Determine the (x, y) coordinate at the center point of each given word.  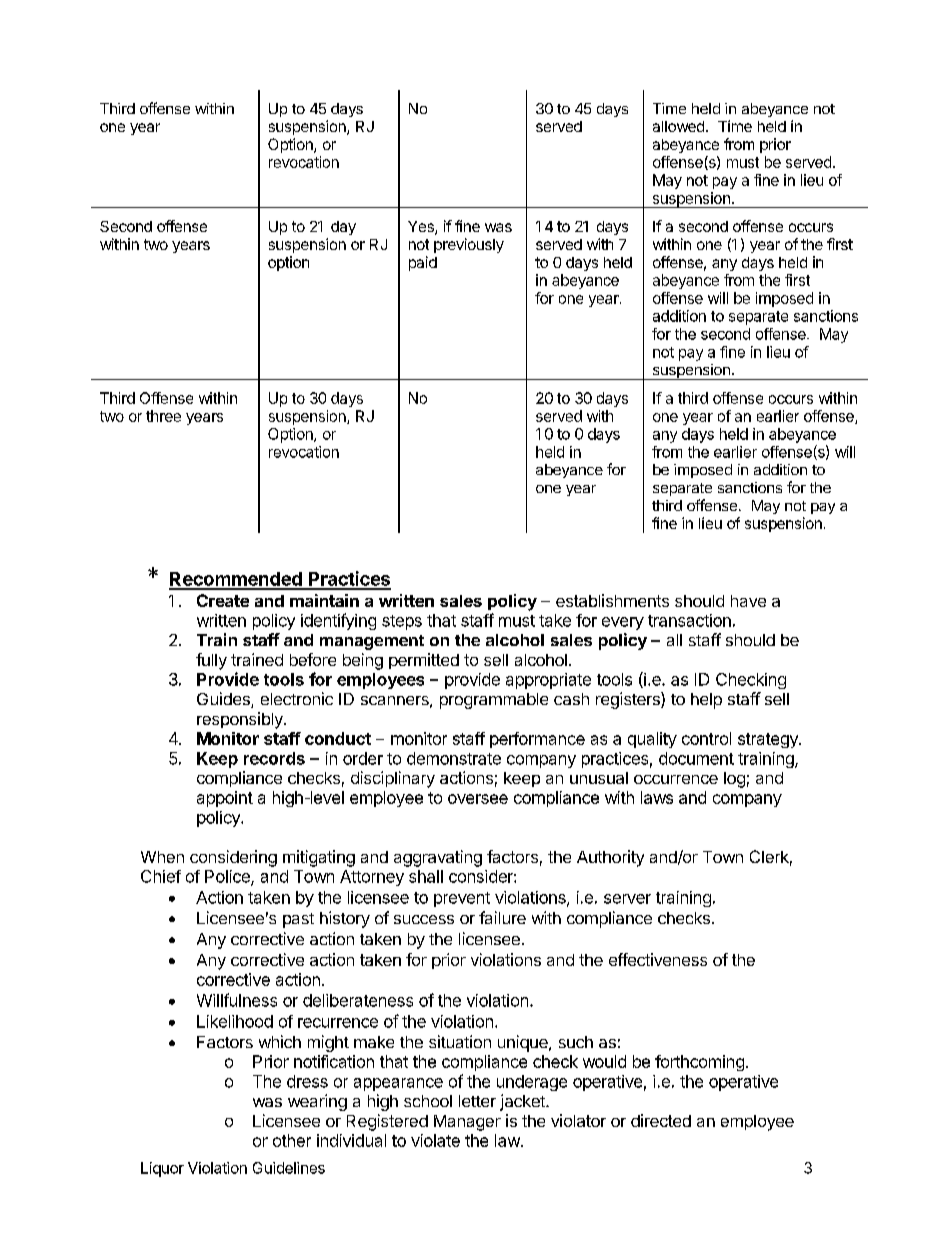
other (292, 1140)
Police (228, 877)
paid (423, 263)
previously (469, 245)
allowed (678, 126)
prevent (462, 899)
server (627, 899)
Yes (422, 228)
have (748, 601)
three (163, 416)
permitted (424, 661)
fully (211, 661)
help (706, 701)
